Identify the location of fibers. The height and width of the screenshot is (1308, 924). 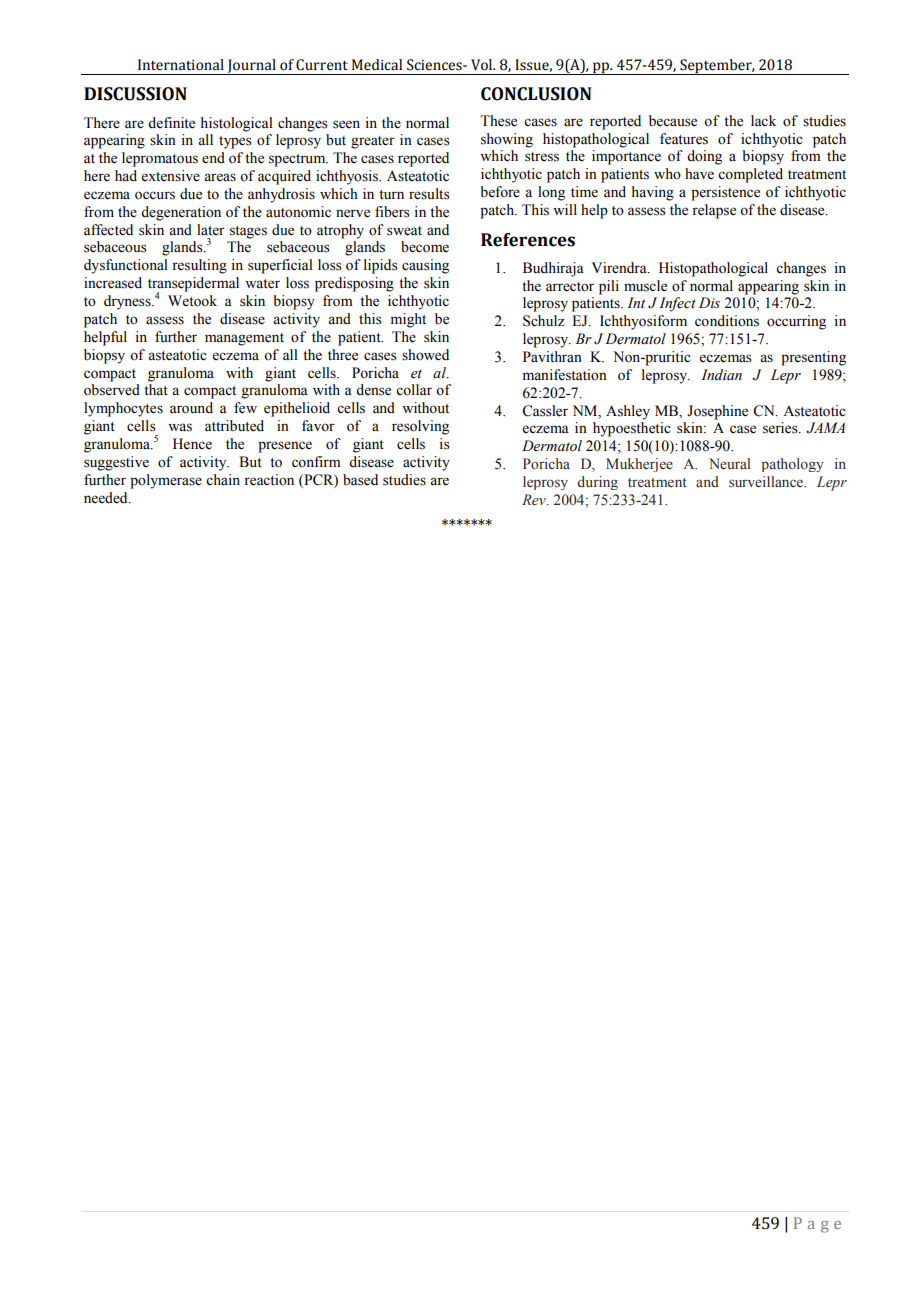
(392, 212).
